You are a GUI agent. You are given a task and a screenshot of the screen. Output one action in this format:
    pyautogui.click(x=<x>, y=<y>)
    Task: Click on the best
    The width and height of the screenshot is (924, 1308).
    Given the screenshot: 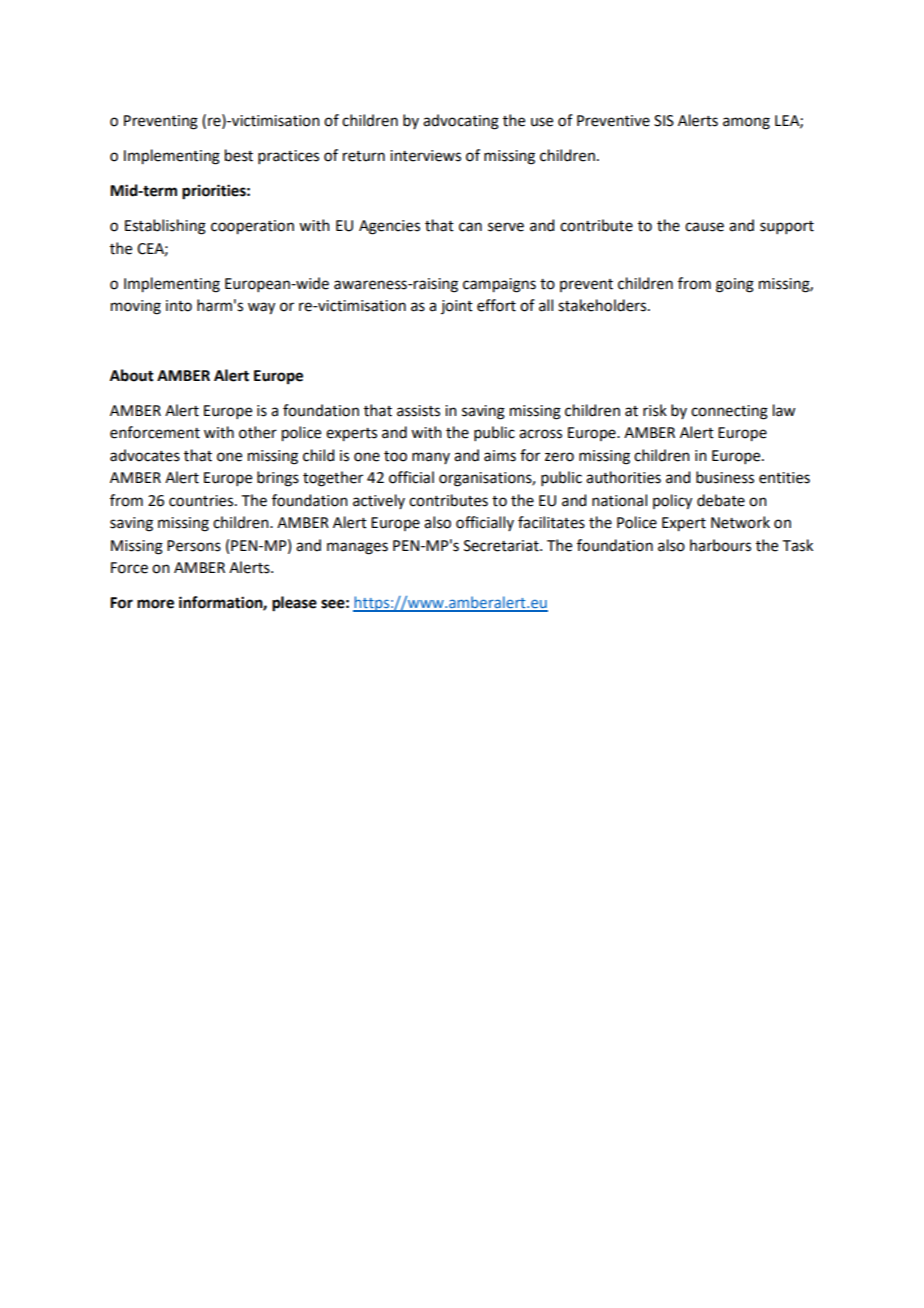 What is the action you would take?
    pyautogui.click(x=239, y=155)
